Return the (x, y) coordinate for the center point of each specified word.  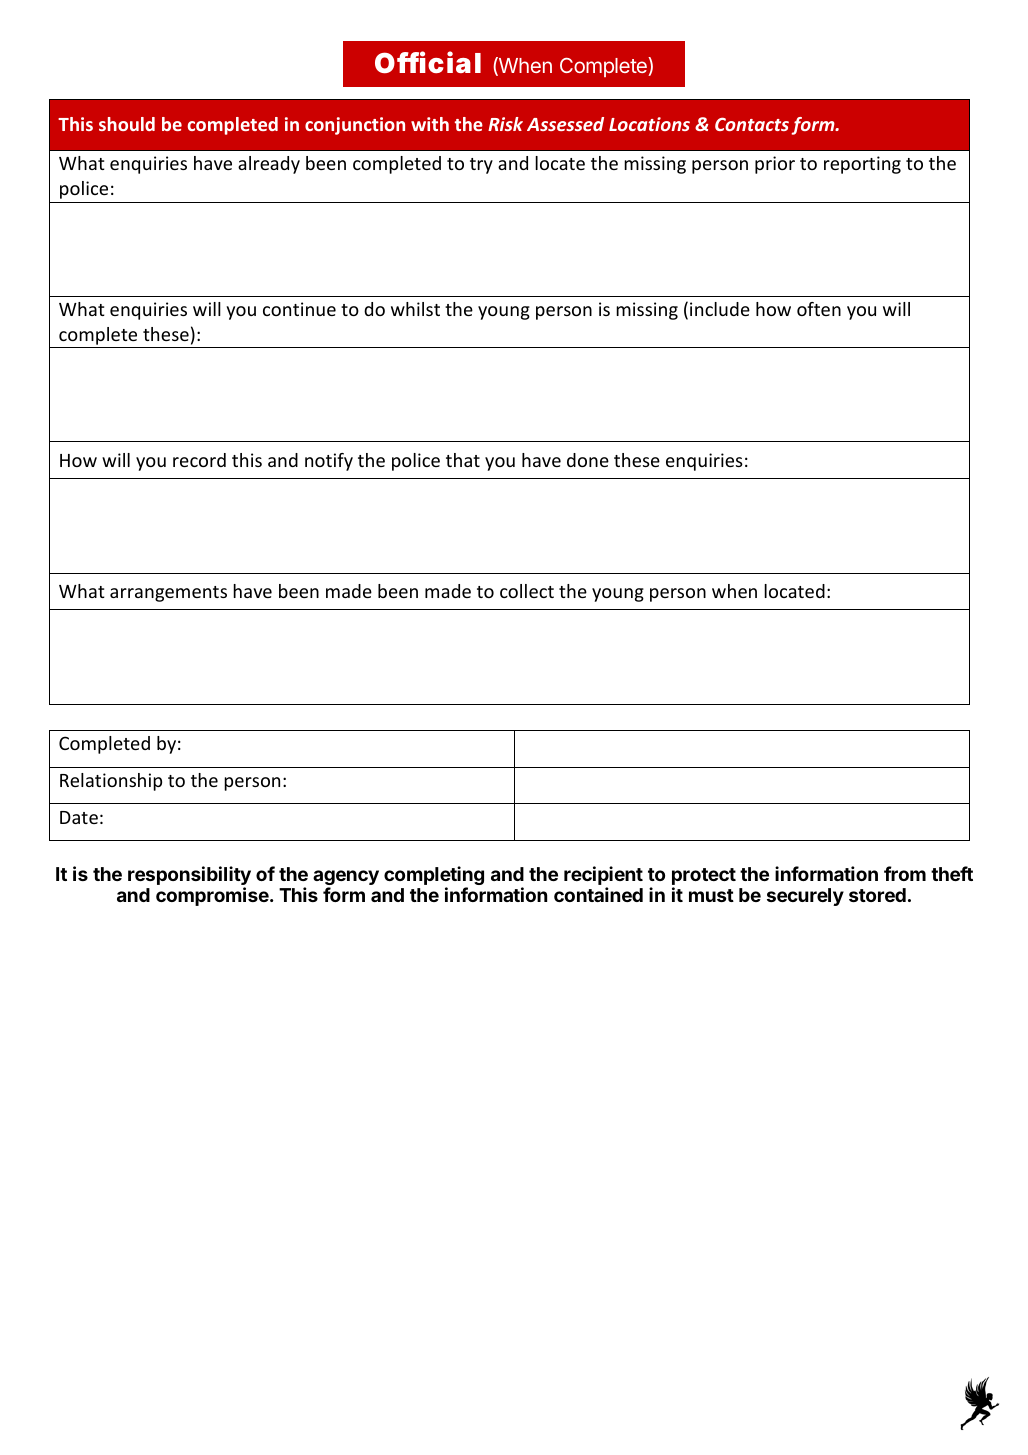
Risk (505, 124)
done (588, 460)
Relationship (111, 782)
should (127, 124)
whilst (415, 309)
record (199, 460)
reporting (862, 165)
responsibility (189, 877)
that (463, 460)
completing (434, 877)
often (819, 309)
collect (527, 591)
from (905, 873)
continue (299, 309)
